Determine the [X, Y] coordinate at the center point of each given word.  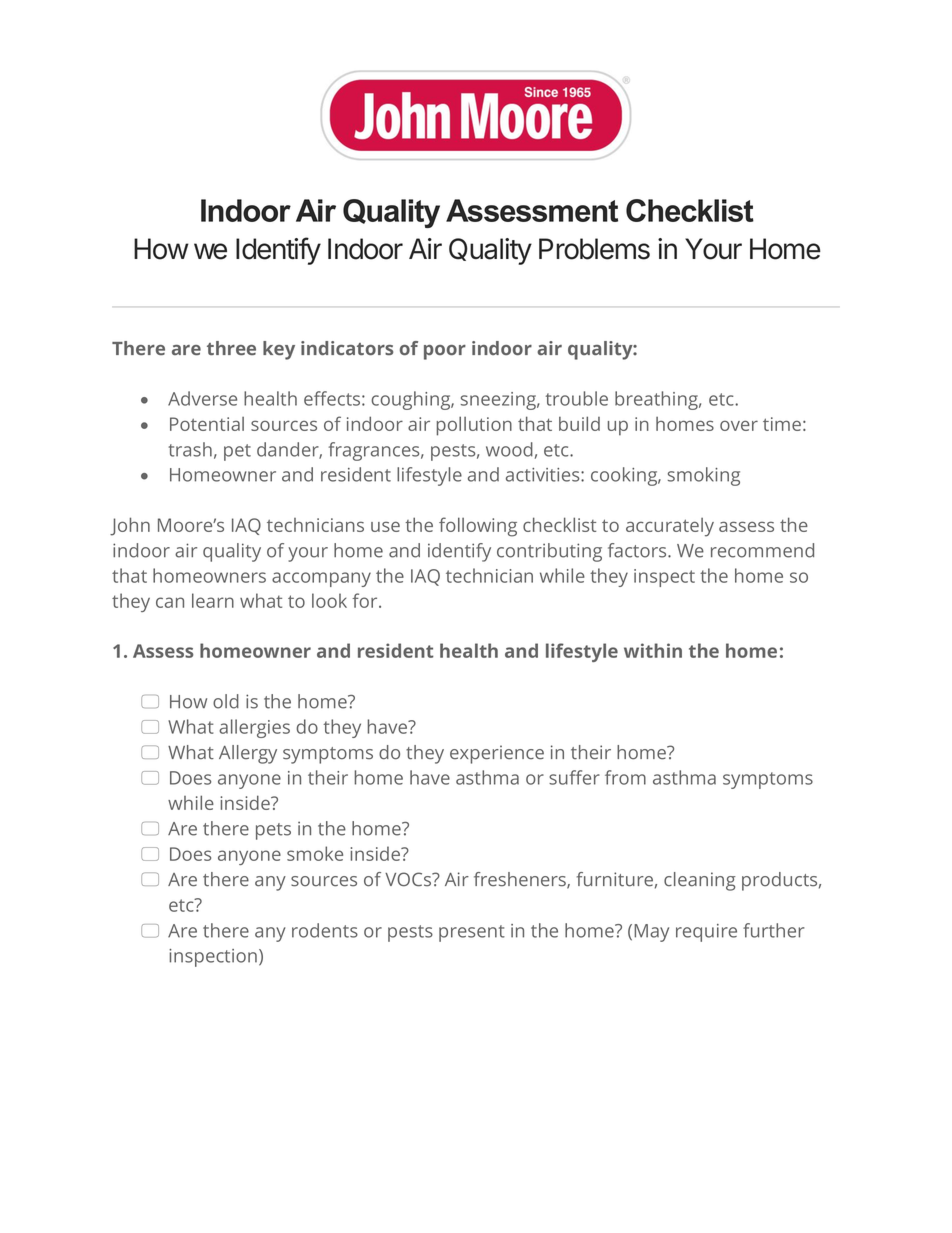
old [226, 701]
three [231, 348]
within [653, 650]
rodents [325, 930]
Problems [594, 249]
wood [509, 449]
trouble [577, 398]
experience [497, 754]
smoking [704, 476]
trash [190, 449]
